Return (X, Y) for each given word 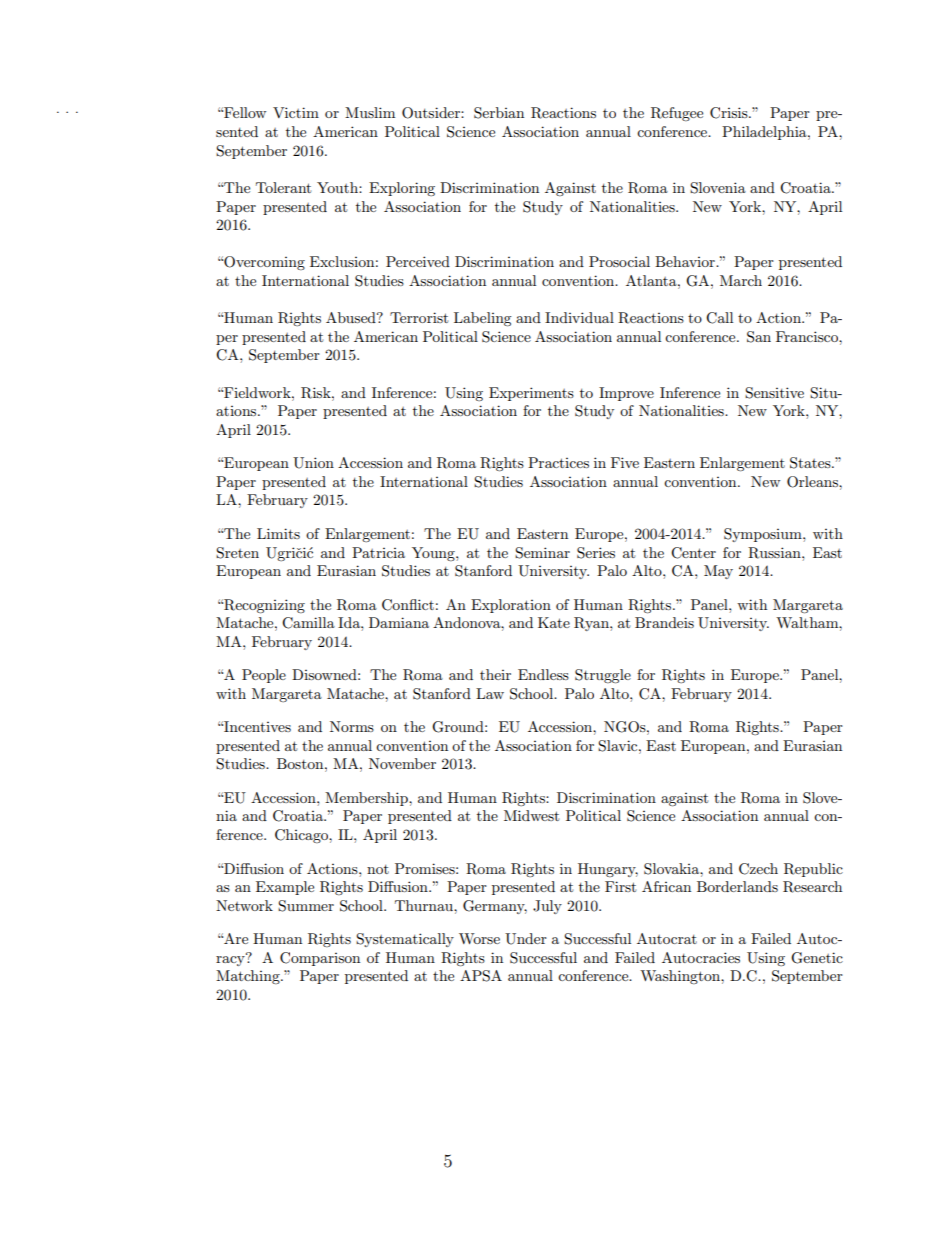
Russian (775, 553)
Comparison (320, 959)
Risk (317, 393)
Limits (278, 533)
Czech (758, 869)
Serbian (499, 113)
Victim (296, 112)
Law (490, 693)
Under (526, 939)
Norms (352, 726)
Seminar (542, 553)
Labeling (483, 319)
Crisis (730, 113)
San (759, 337)
